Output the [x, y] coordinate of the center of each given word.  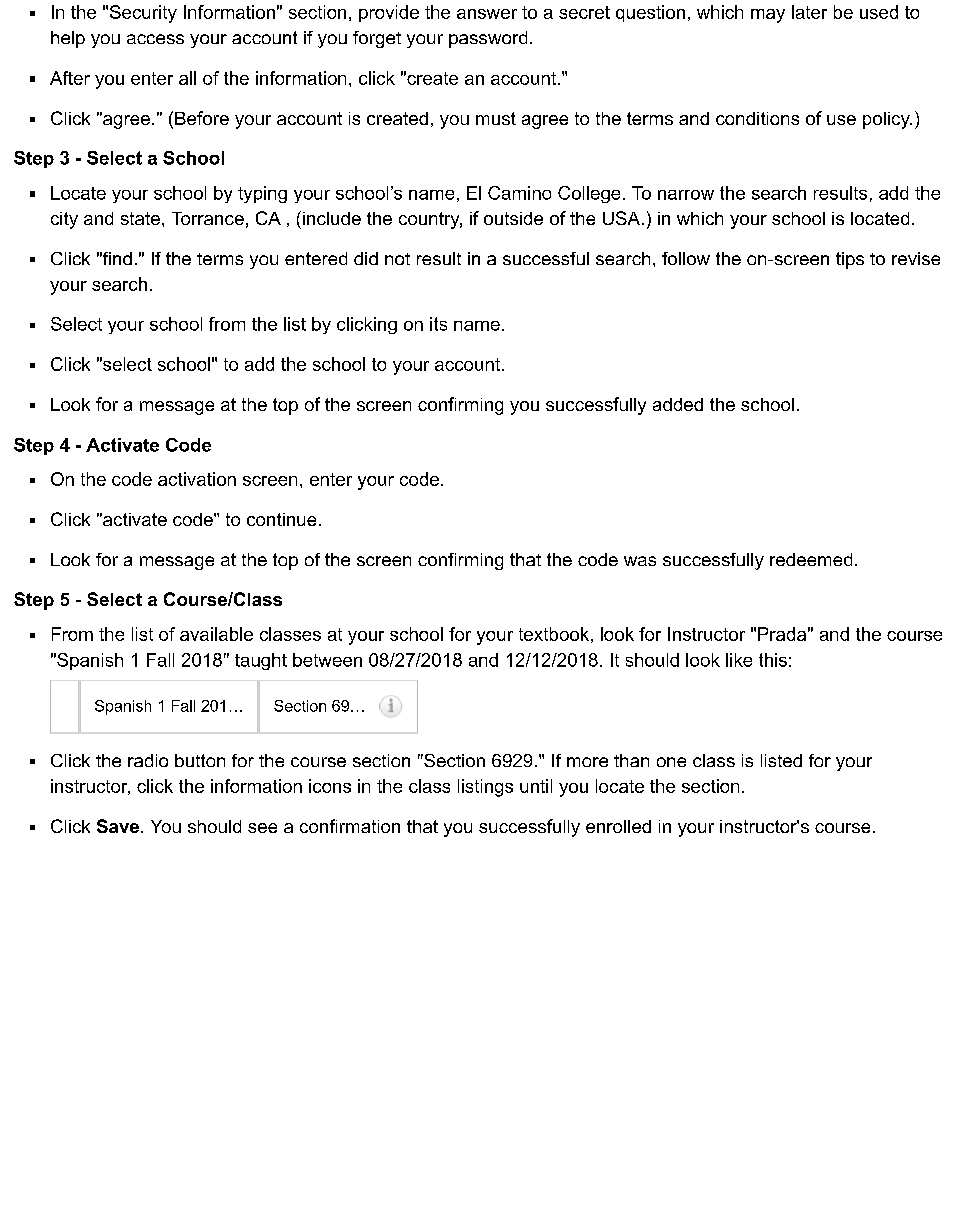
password [488, 39]
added [678, 404]
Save [119, 826]
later [809, 12]
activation [197, 479]
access [155, 39]
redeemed [811, 559]
